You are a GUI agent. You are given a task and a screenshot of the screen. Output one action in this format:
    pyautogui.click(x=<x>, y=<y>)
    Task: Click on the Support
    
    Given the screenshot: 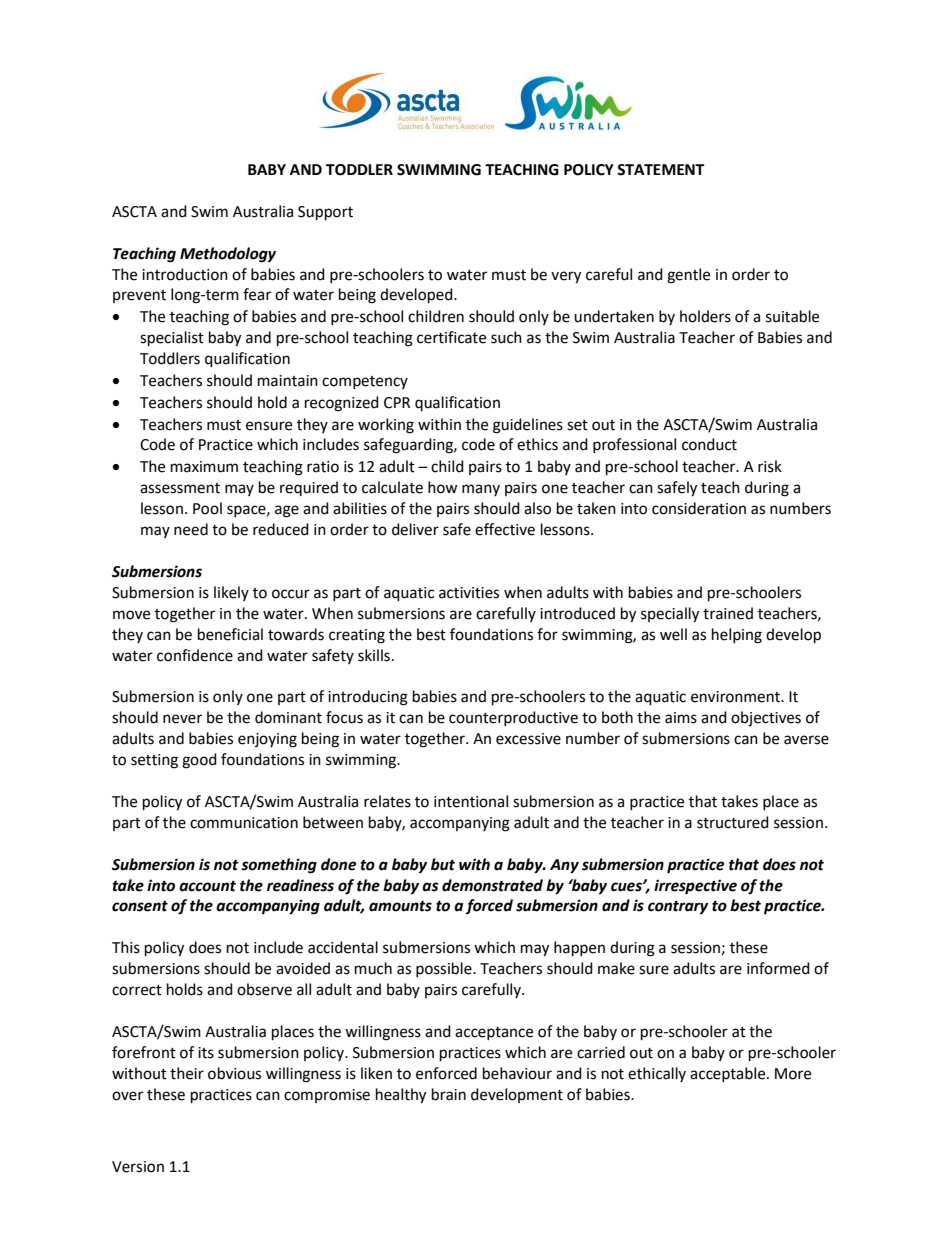 What is the action you would take?
    pyautogui.click(x=325, y=213)
